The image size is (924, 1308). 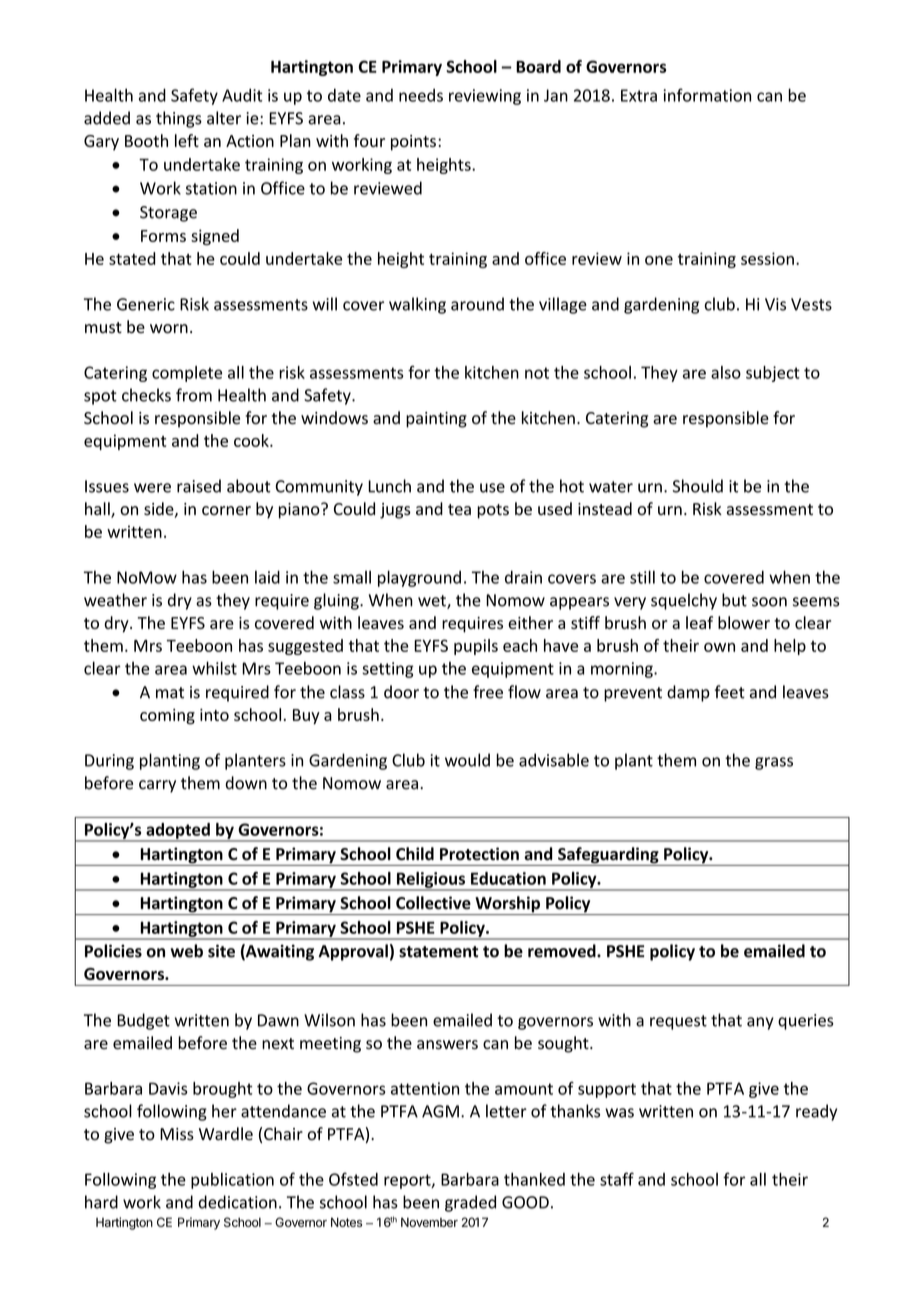 I want to click on pupils, so click(x=476, y=647).
